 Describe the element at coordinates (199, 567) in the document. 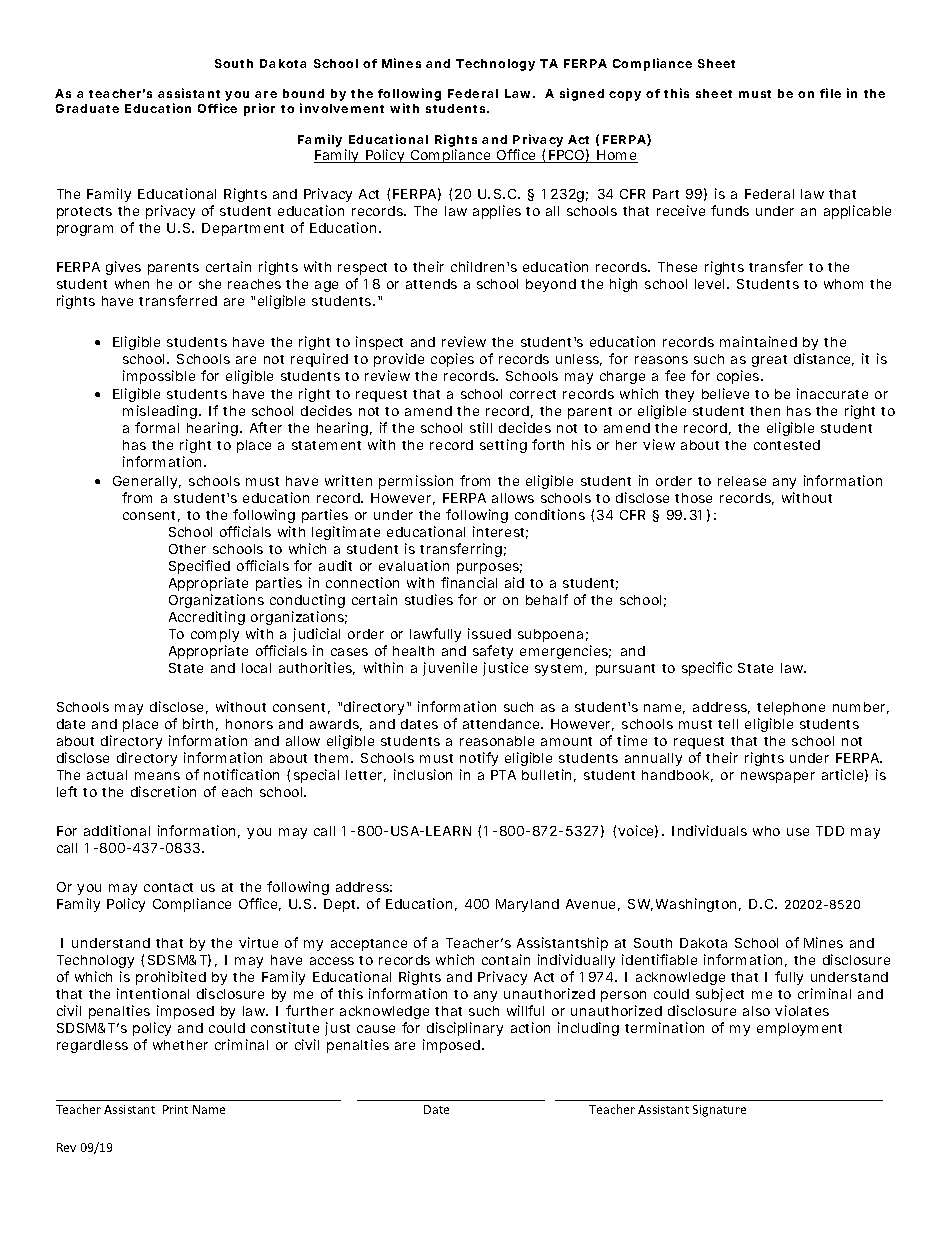

I see `Specified` at that location.
